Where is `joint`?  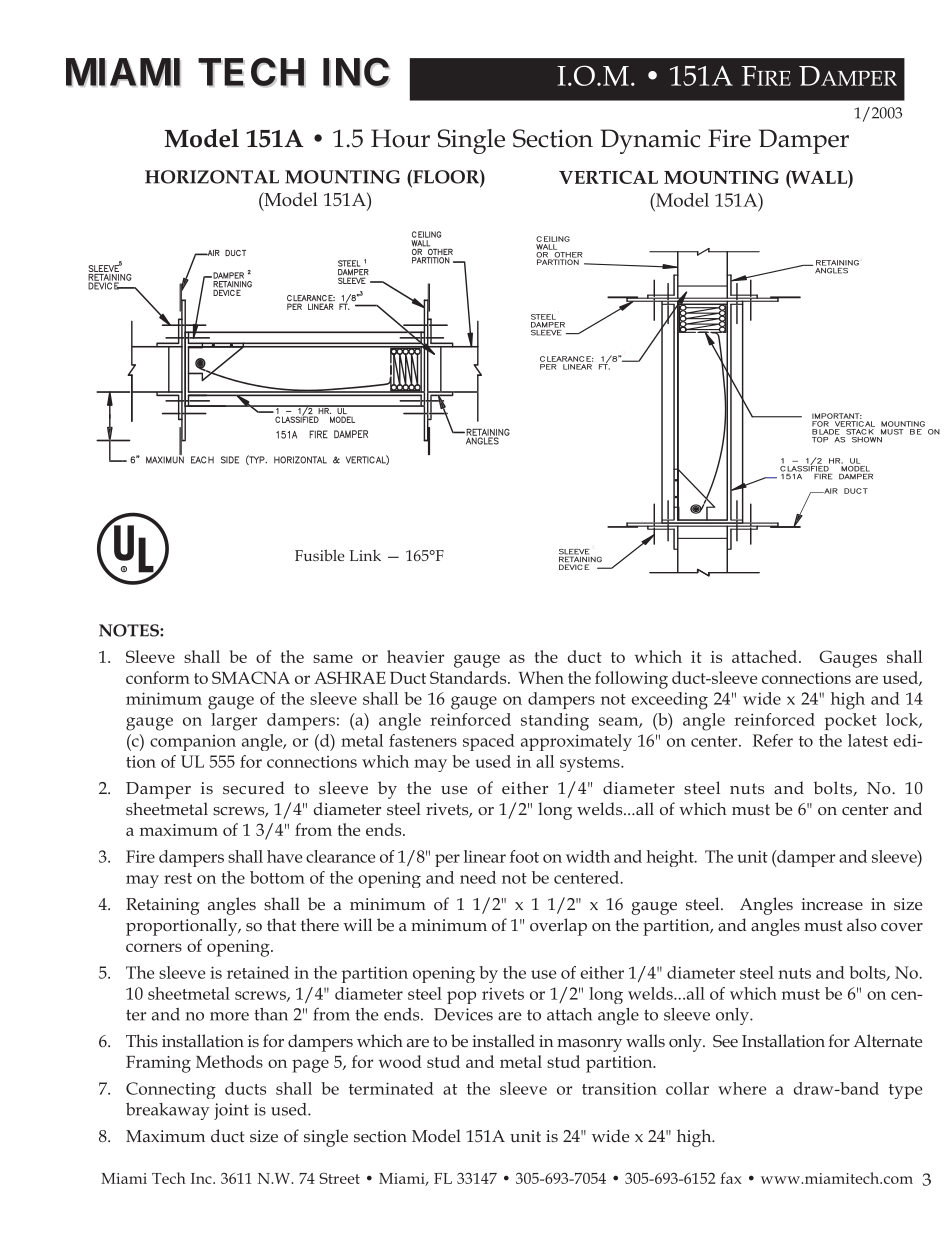
joint is located at coordinates (231, 1111).
